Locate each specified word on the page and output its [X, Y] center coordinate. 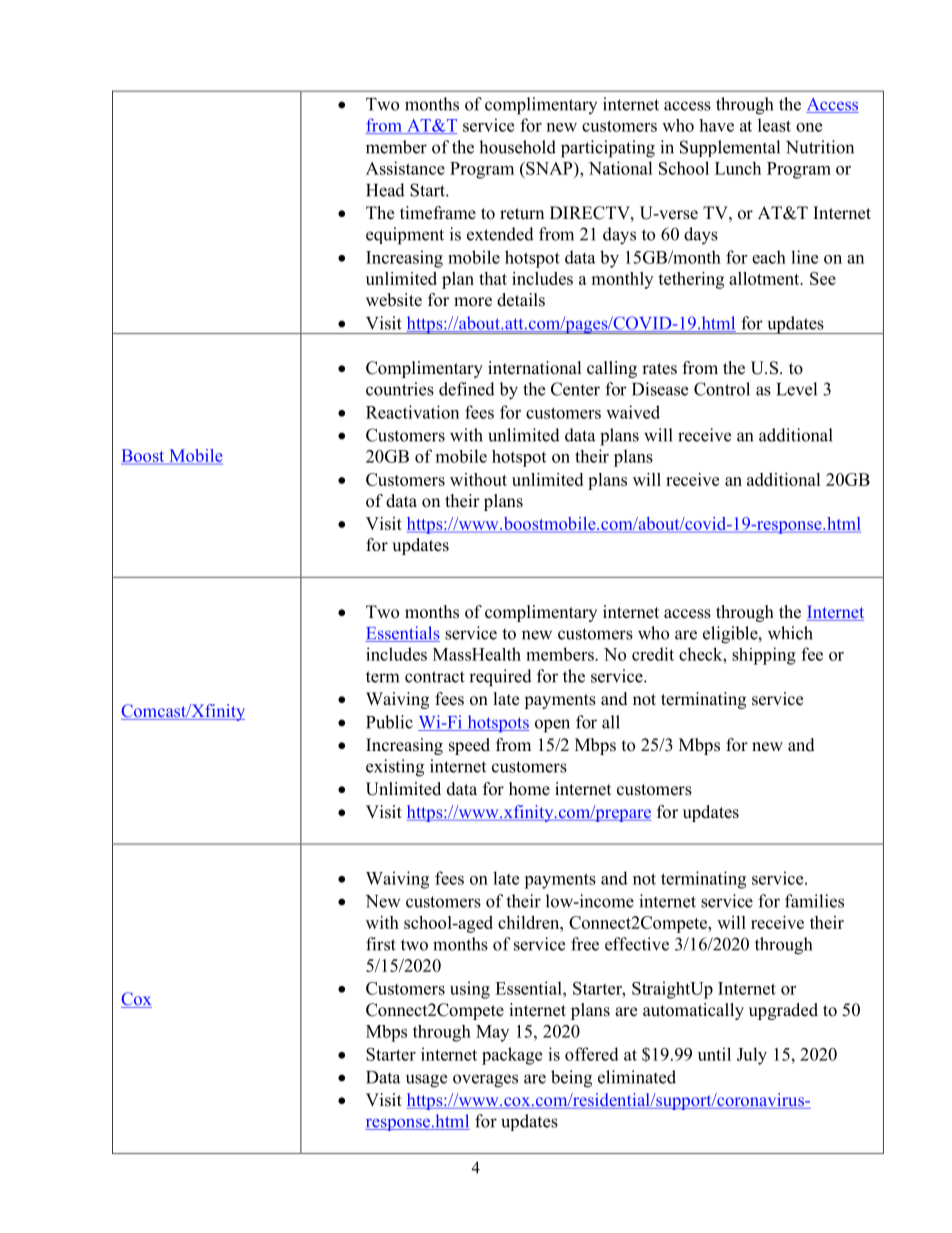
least [774, 125]
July [752, 1056]
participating [608, 149]
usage [426, 1081]
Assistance [405, 168]
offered [592, 1054]
